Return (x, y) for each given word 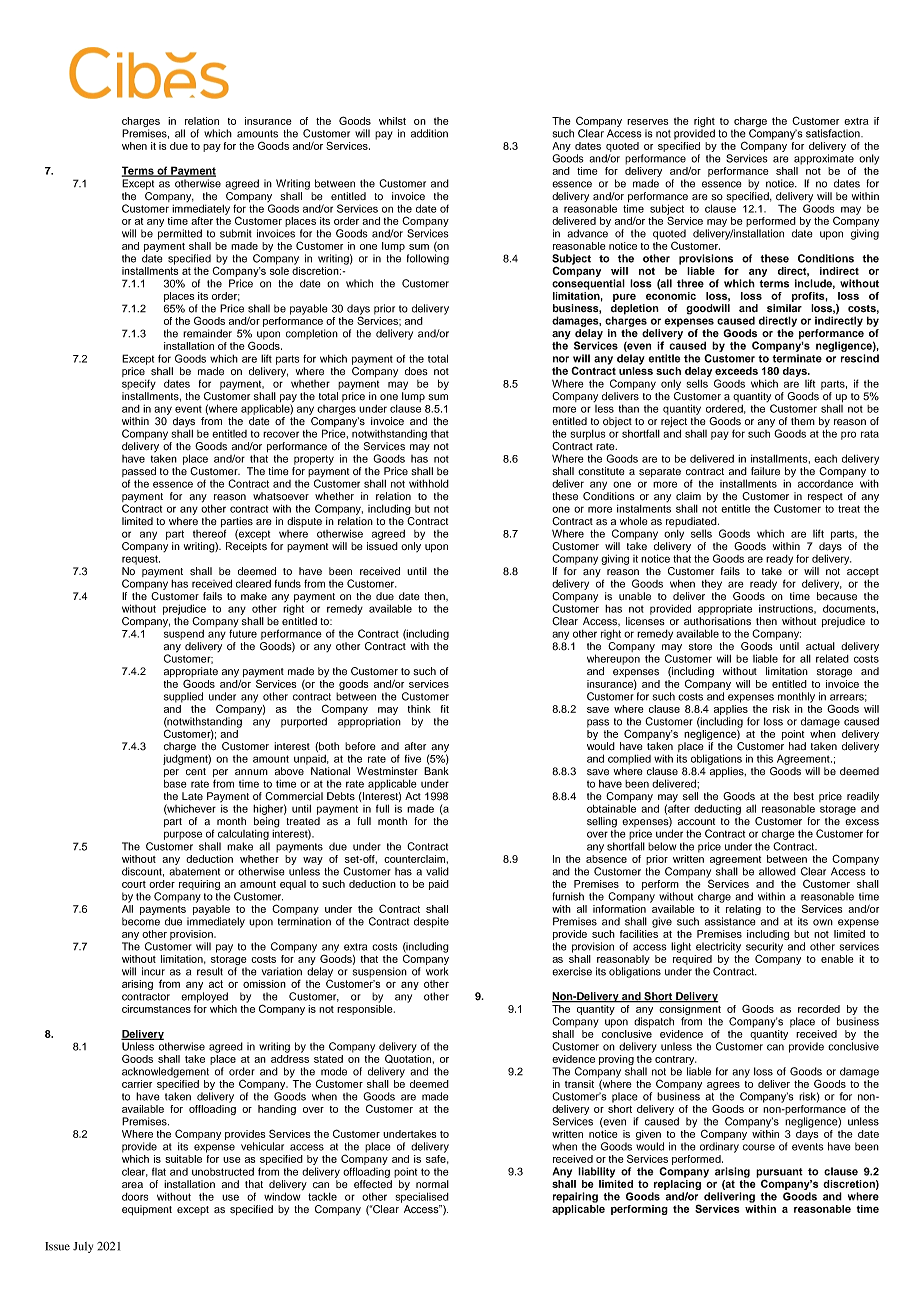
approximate (824, 159)
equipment (147, 1210)
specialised (422, 1196)
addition (429, 133)
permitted (180, 234)
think (419, 709)
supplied (183, 697)
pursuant (779, 1174)
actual (820, 646)
